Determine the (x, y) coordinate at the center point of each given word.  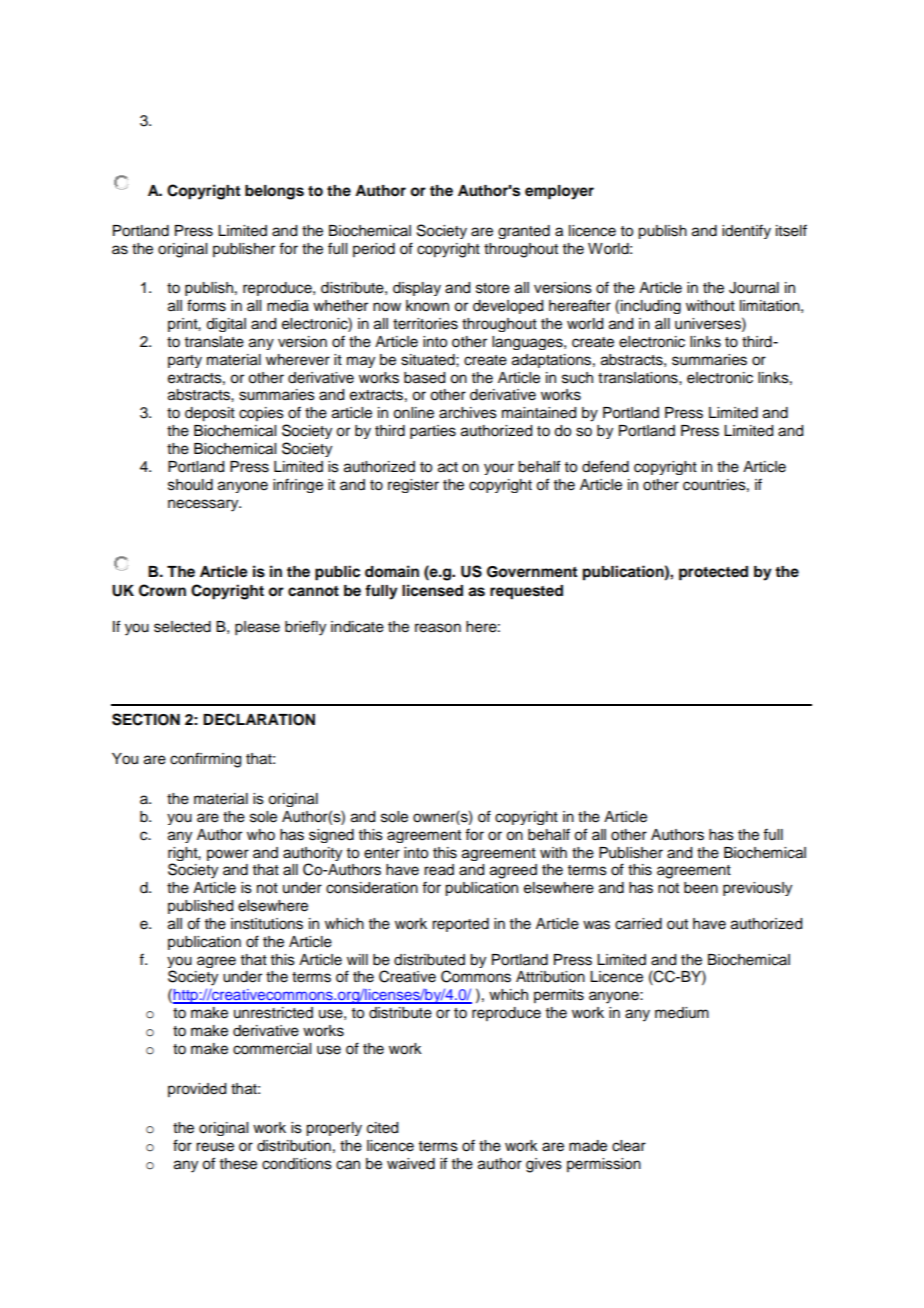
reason (438, 628)
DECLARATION (259, 719)
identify (746, 231)
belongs (274, 192)
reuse (215, 1147)
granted (524, 232)
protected (713, 573)
